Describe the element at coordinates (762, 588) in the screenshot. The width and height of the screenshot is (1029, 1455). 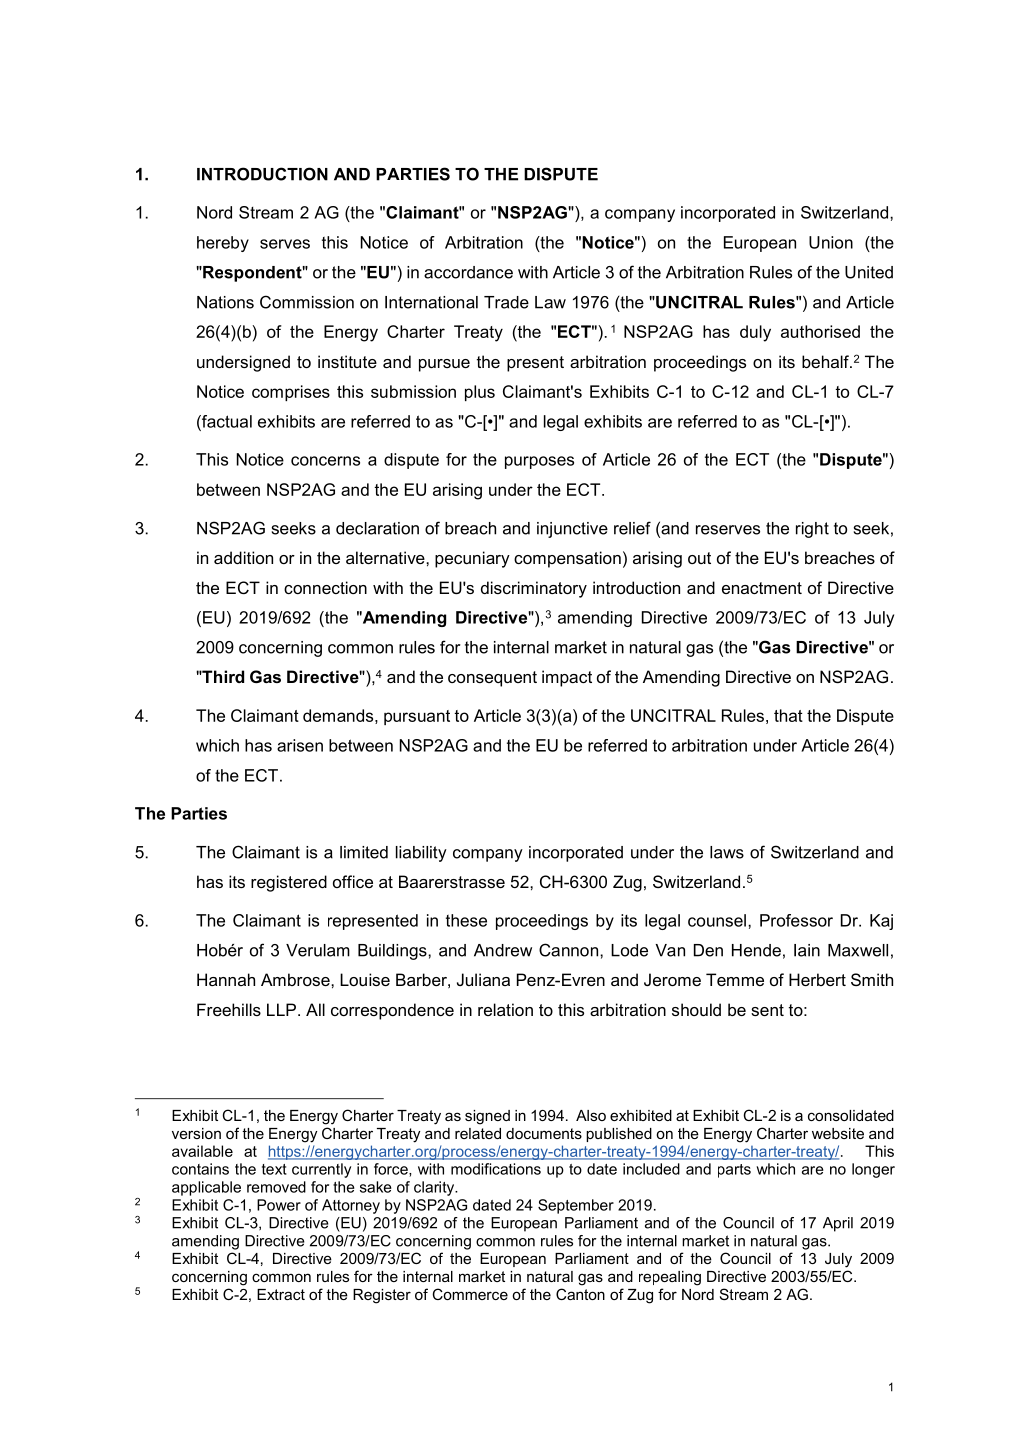
I see `enactment` at that location.
